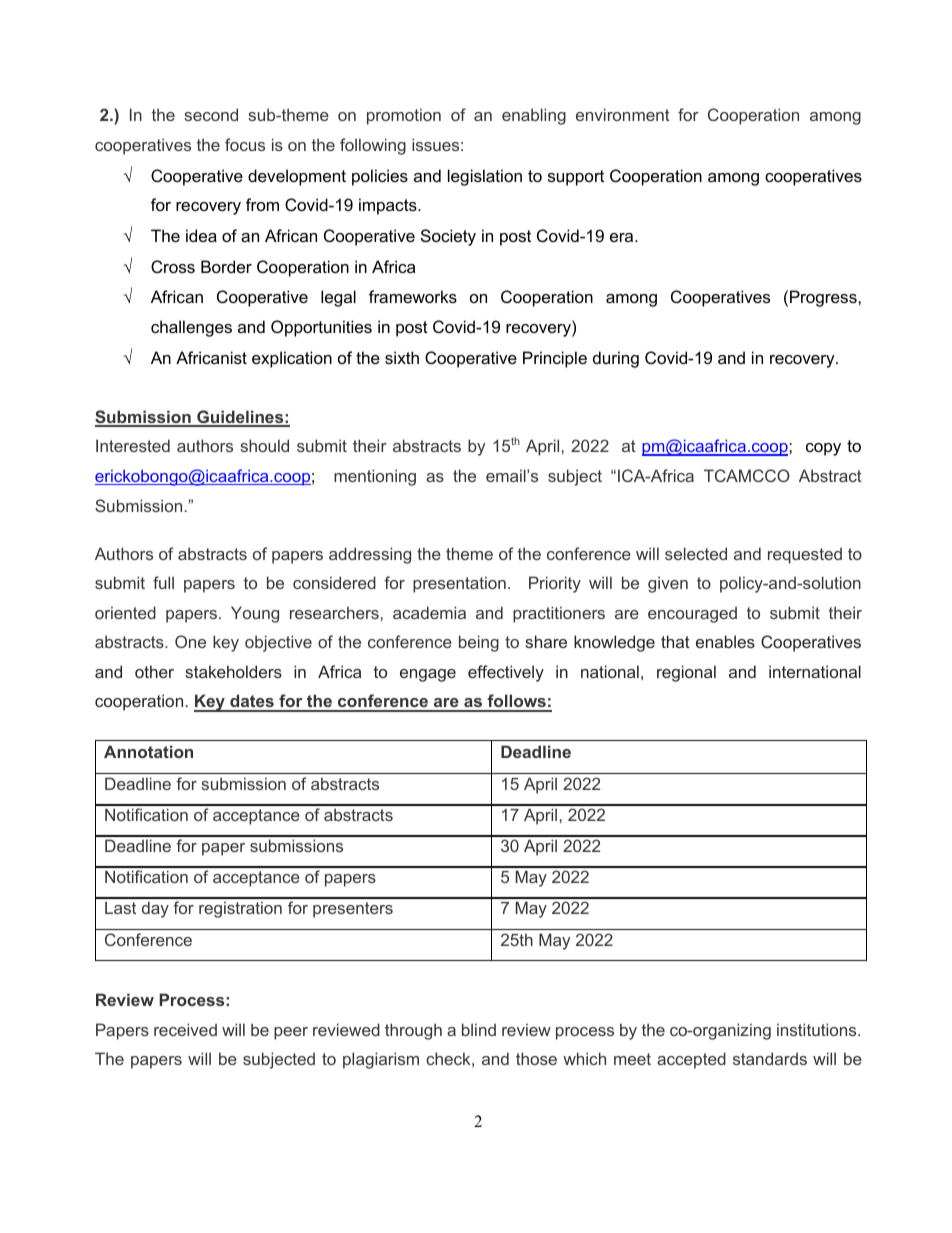  I want to click on challenges, so click(191, 328).
